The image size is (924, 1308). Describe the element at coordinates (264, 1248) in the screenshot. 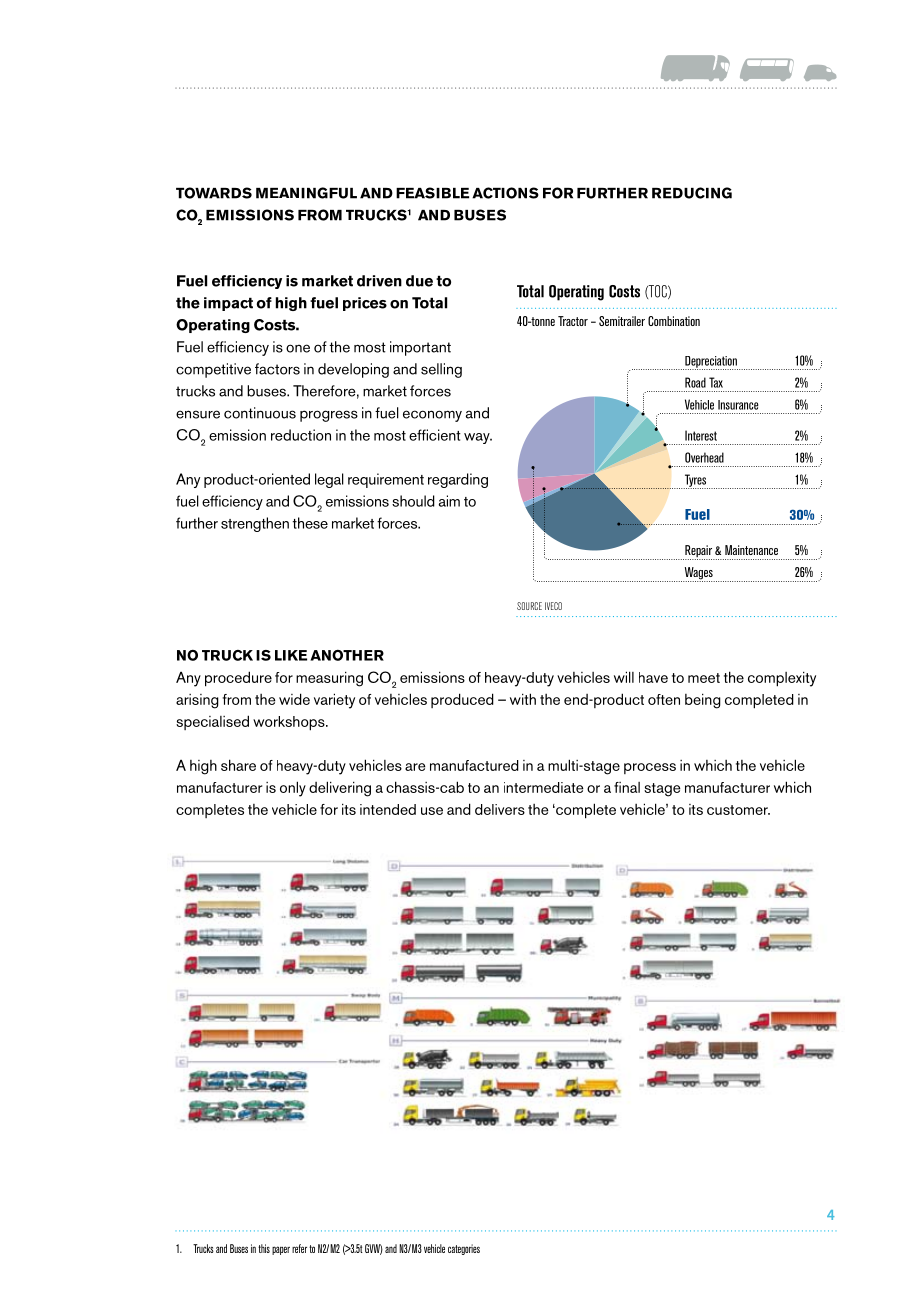

I see `this` at that location.
